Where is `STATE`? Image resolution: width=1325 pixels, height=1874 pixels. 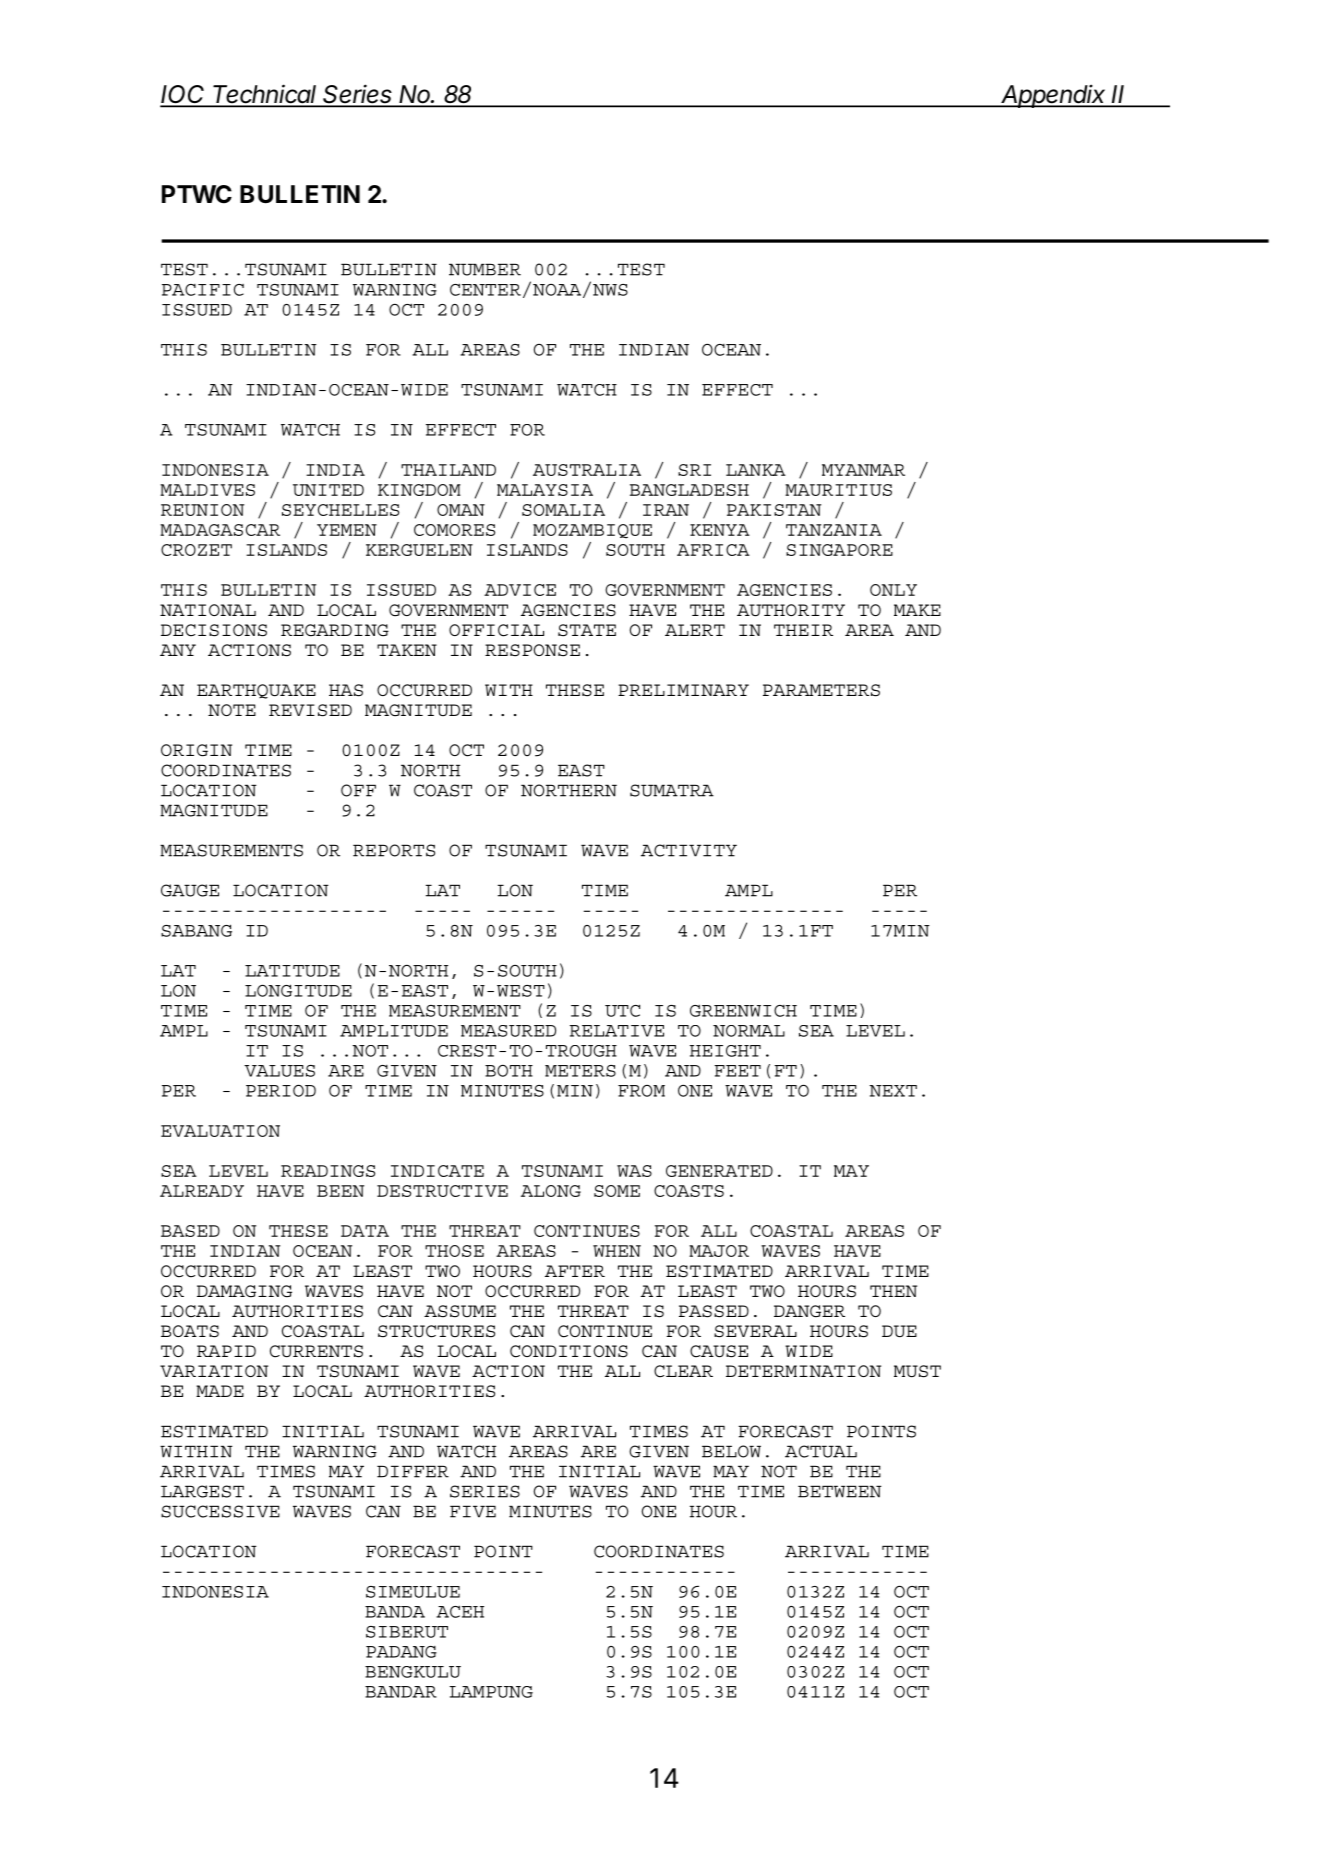
STATE is located at coordinates (587, 630).
